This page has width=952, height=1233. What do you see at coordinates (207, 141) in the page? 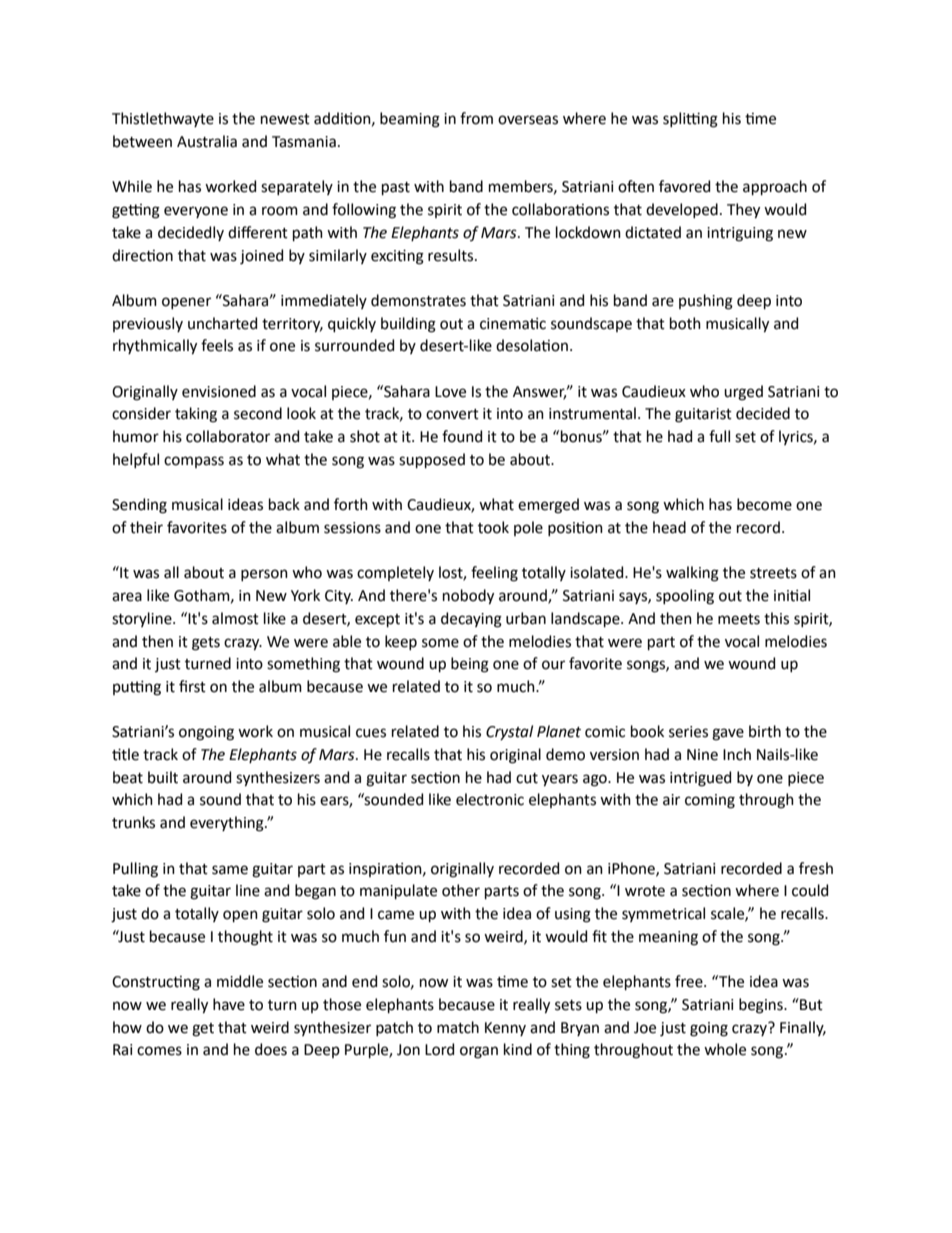
I see `Australia` at bounding box center [207, 141].
